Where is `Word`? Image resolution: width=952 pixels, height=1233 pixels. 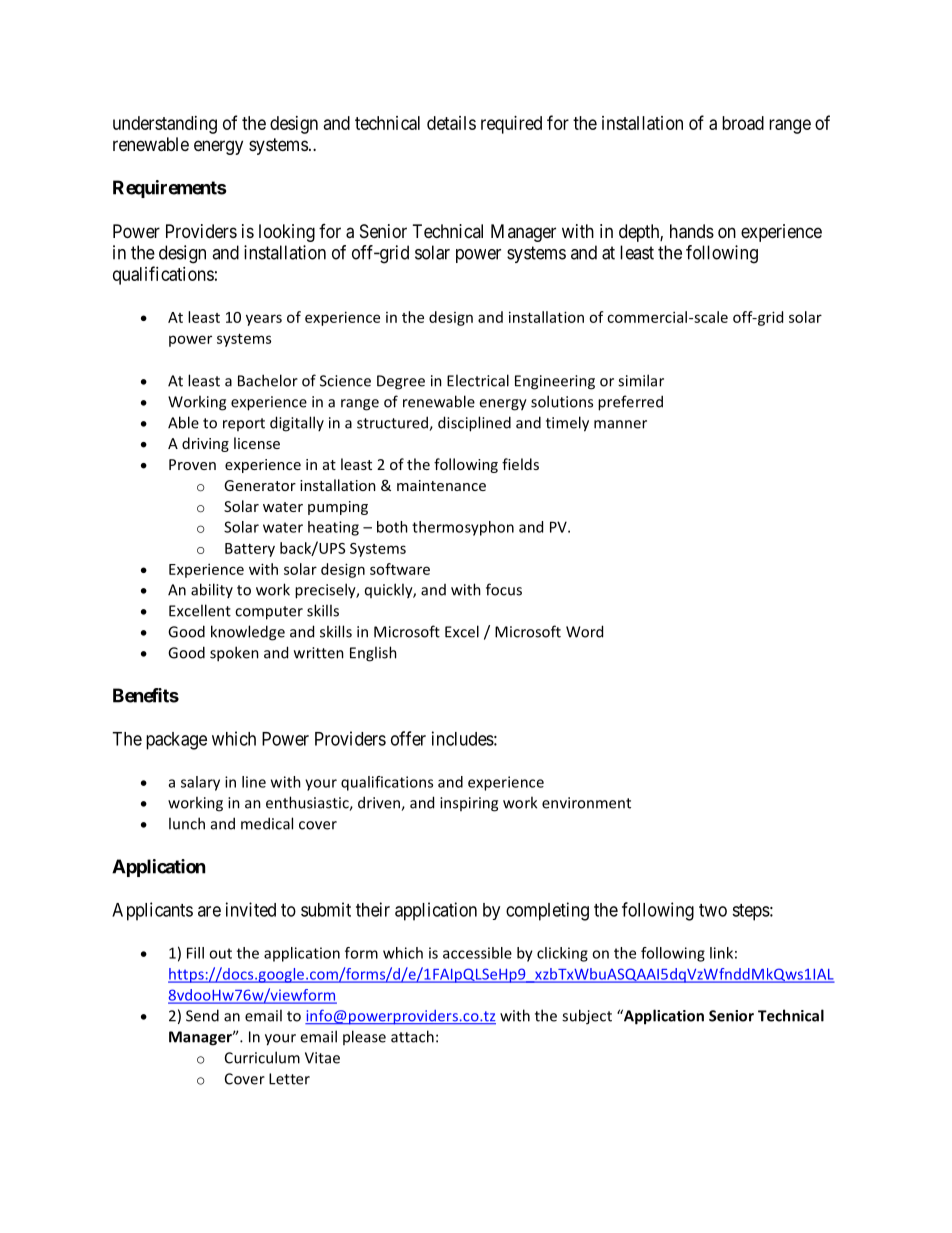
Word is located at coordinates (584, 631).
